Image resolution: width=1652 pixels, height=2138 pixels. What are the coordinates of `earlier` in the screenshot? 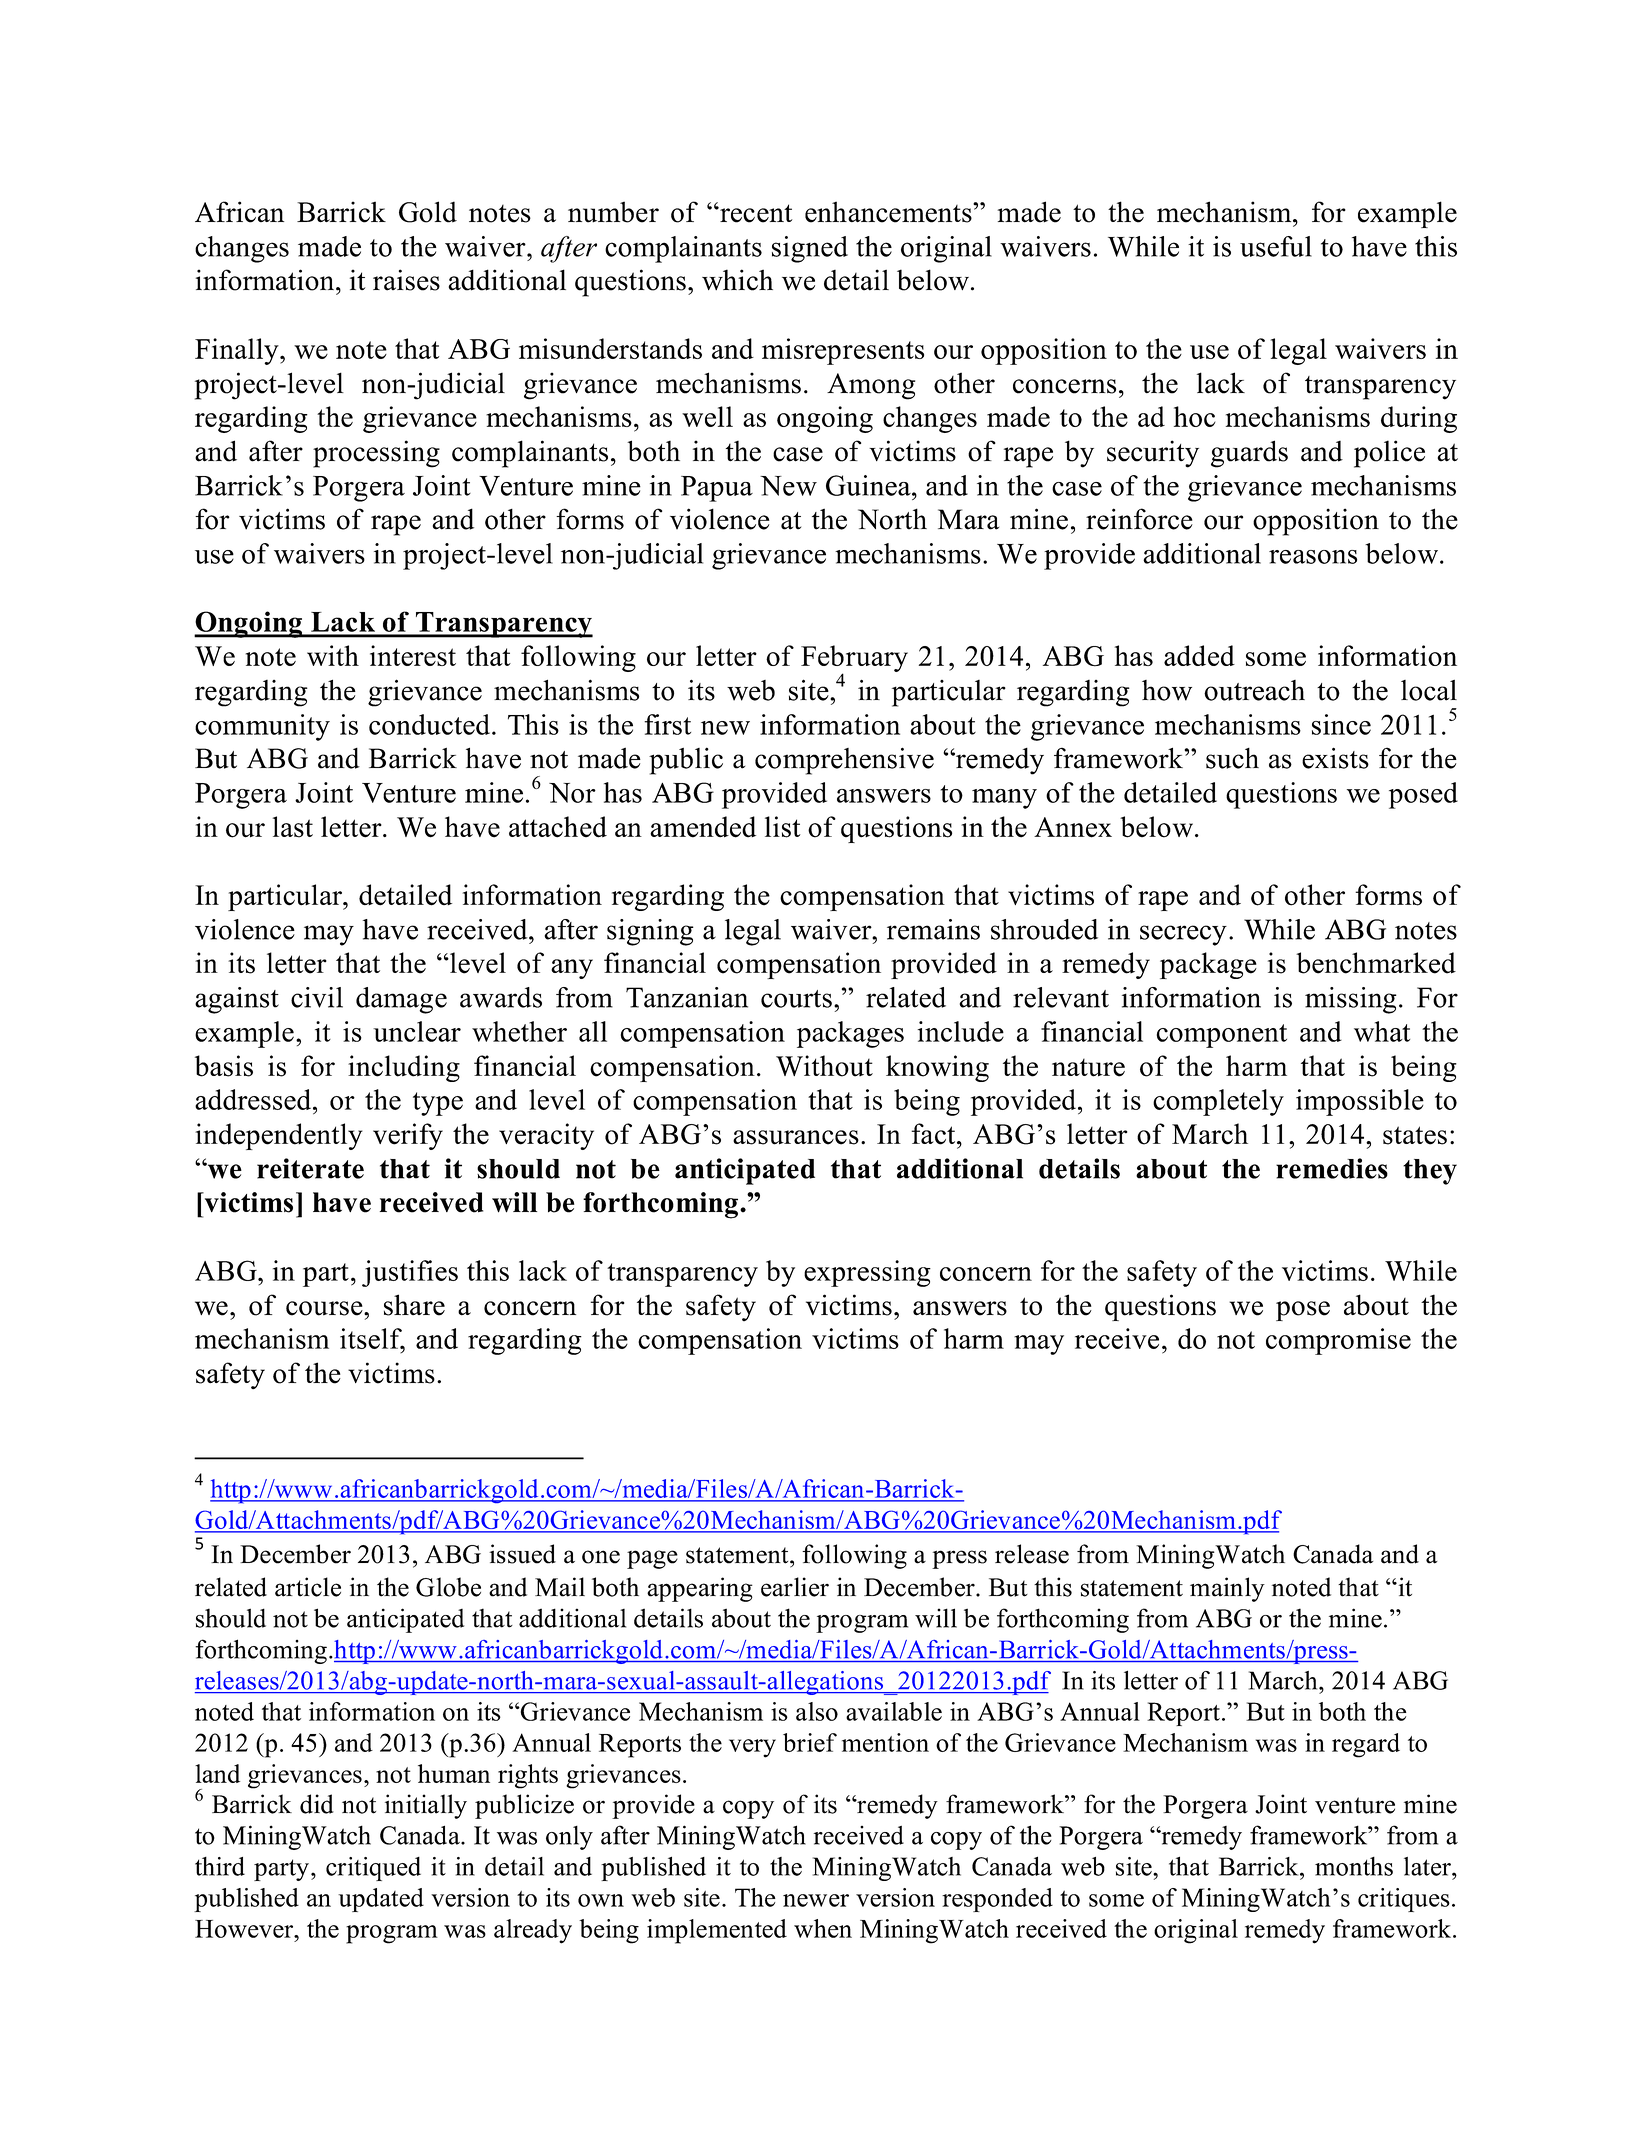 It's located at (795, 1587).
